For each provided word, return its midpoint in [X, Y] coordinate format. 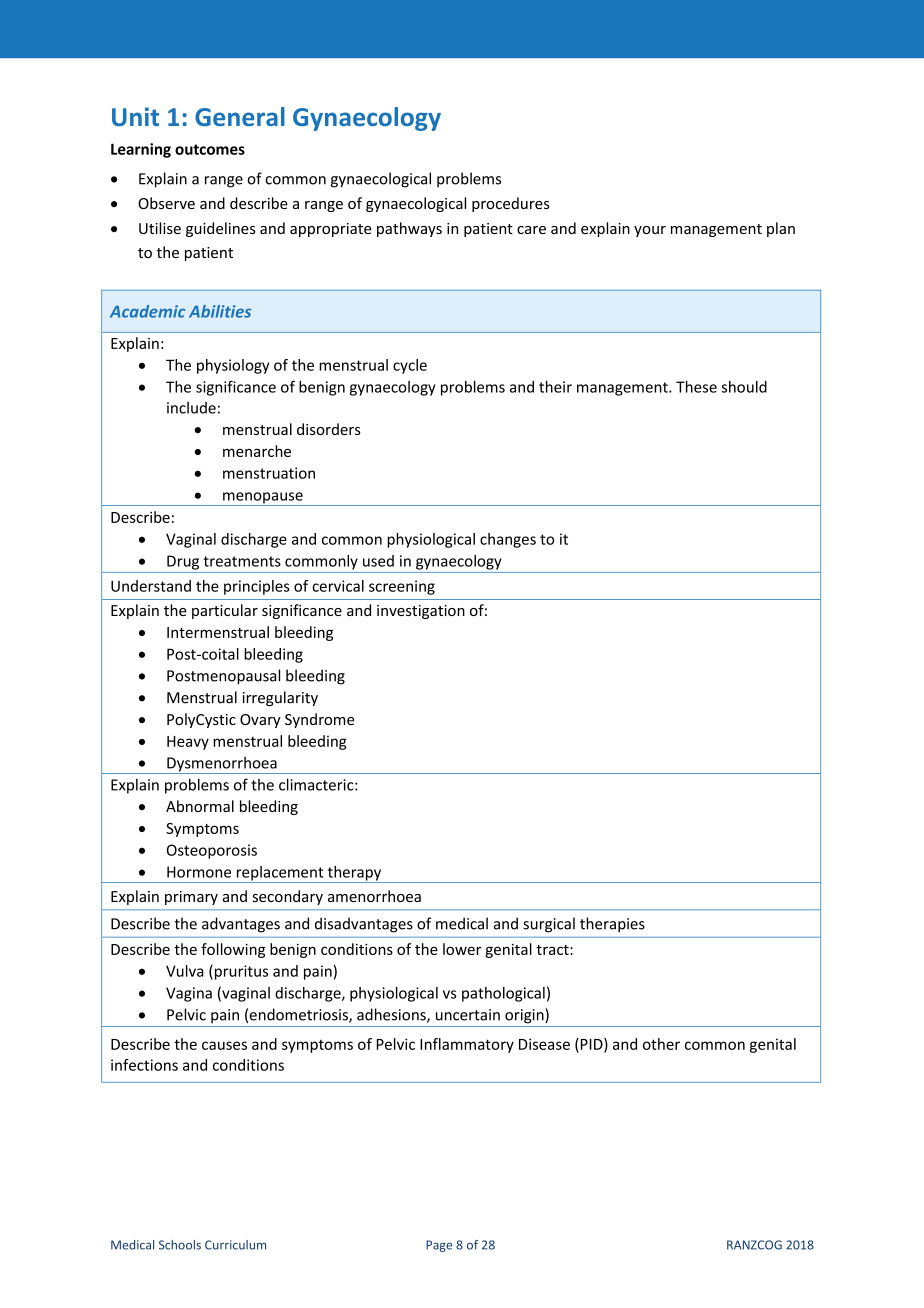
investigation [421, 612]
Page [439, 1246]
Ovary [260, 721]
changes [508, 540]
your [650, 231]
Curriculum [235, 1245]
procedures [511, 204]
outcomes [210, 149]
